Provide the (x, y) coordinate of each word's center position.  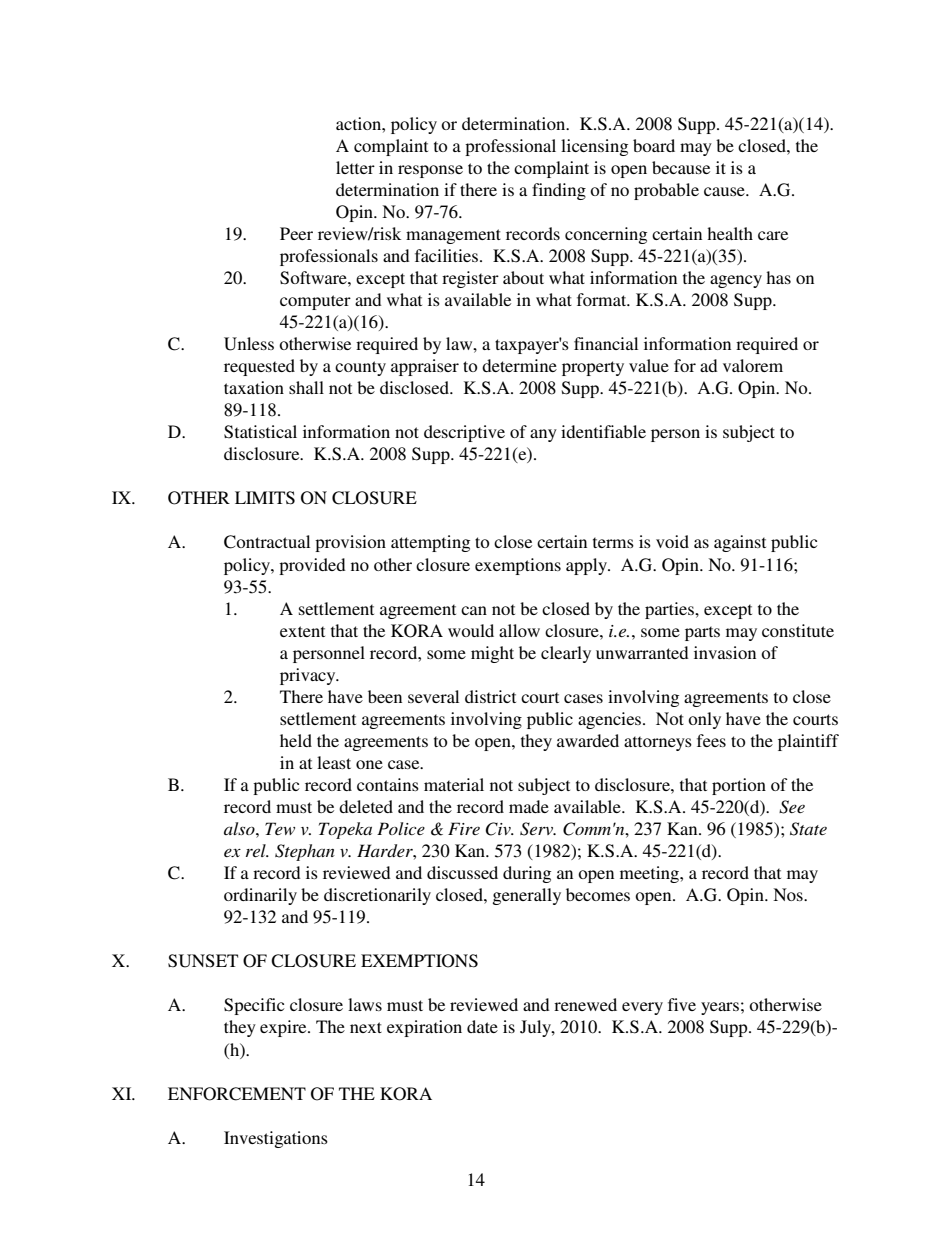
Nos (789, 894)
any (543, 435)
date (482, 1026)
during (527, 874)
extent (302, 631)
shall (306, 387)
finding (559, 191)
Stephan (305, 852)
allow (519, 630)
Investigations (276, 1139)
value (649, 365)
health (730, 233)
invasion (725, 652)
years (720, 1008)
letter (355, 167)
